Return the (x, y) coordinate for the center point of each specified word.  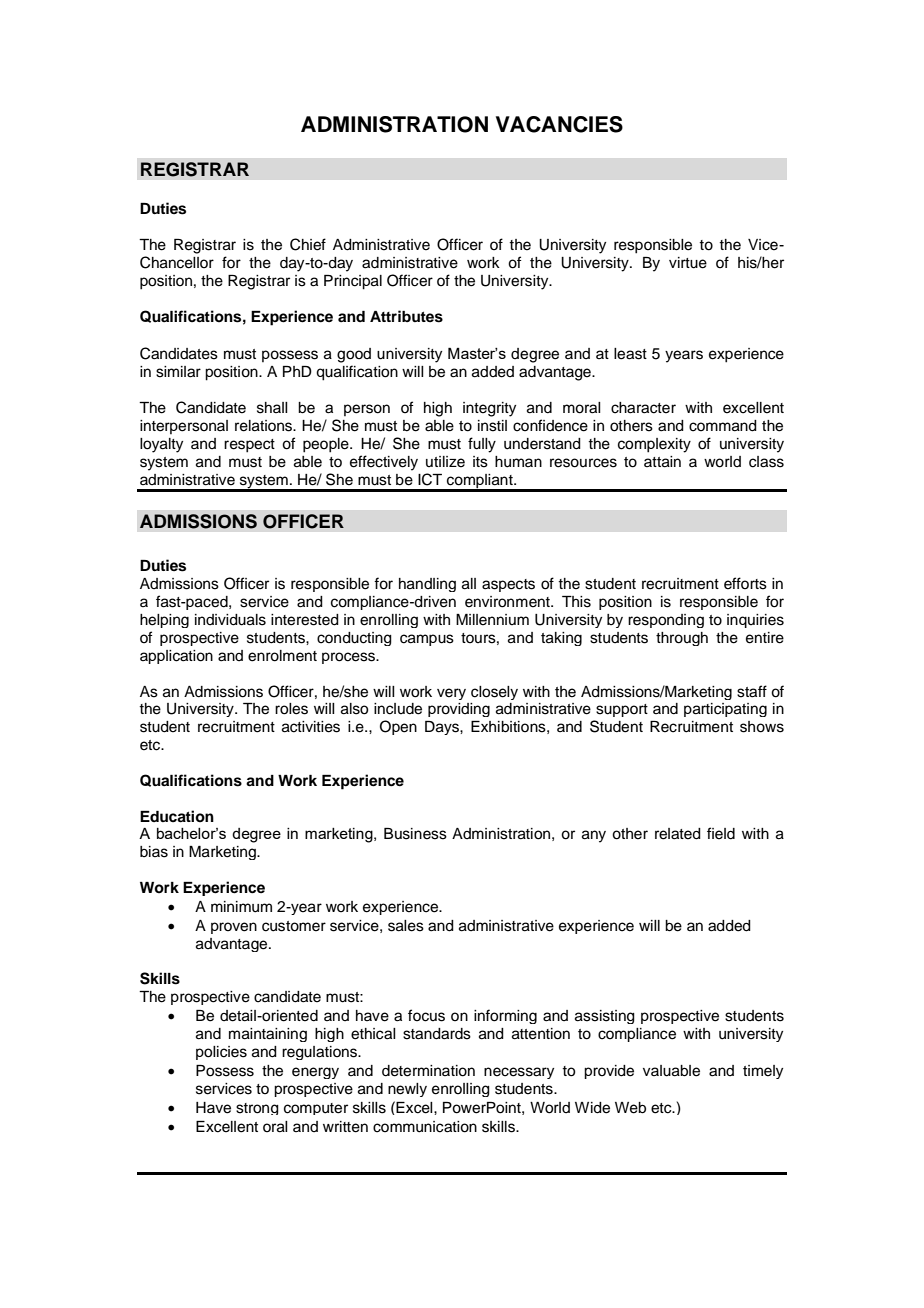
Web (630, 1108)
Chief (308, 244)
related (678, 834)
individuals (230, 620)
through (682, 639)
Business (415, 834)
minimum (241, 907)
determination (428, 1071)
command (723, 426)
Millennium (492, 620)
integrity (489, 409)
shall (272, 408)
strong (257, 1109)
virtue (688, 263)
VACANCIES (559, 124)
